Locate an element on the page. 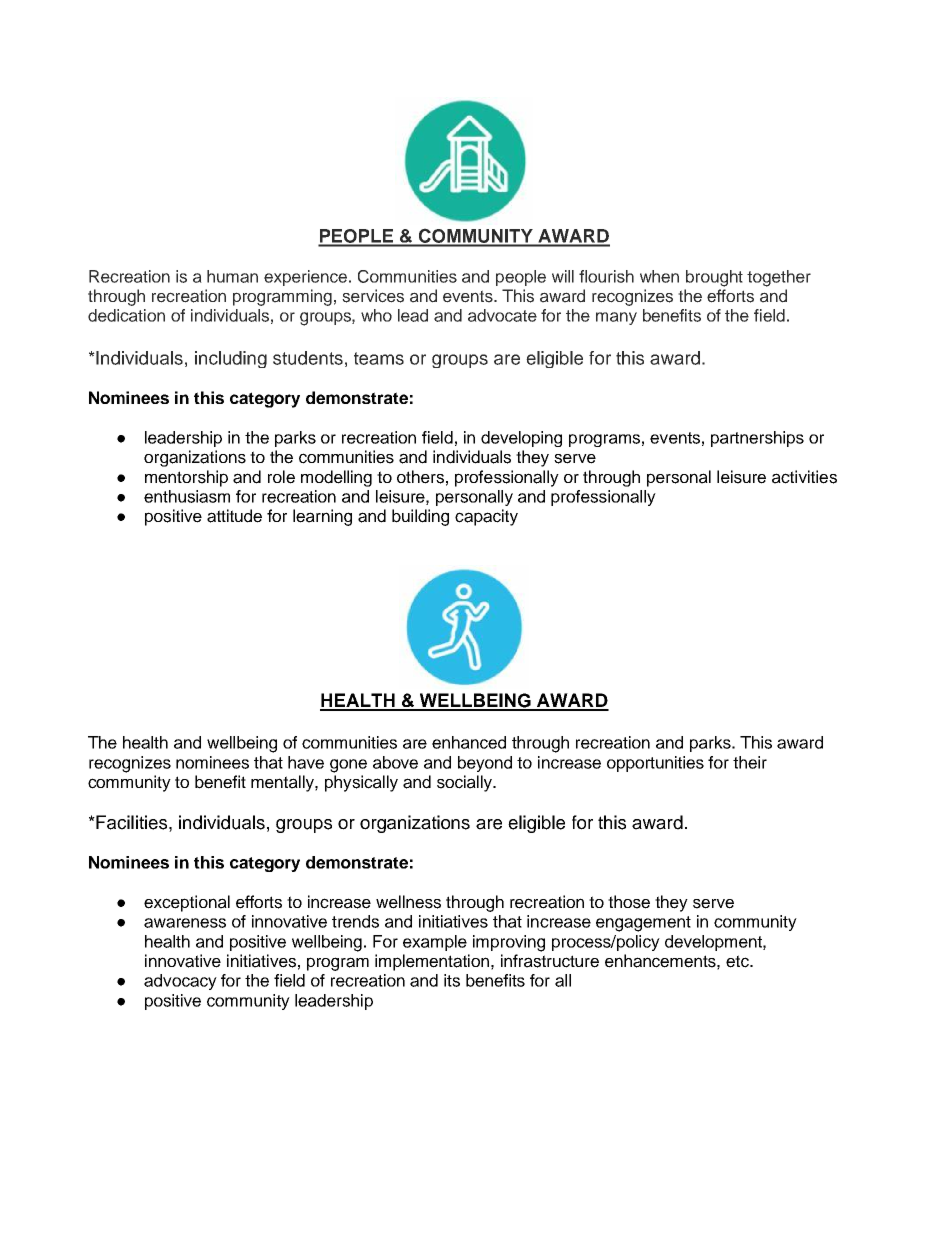 The height and width of the document is (1233, 952). capacity is located at coordinates (486, 517).
